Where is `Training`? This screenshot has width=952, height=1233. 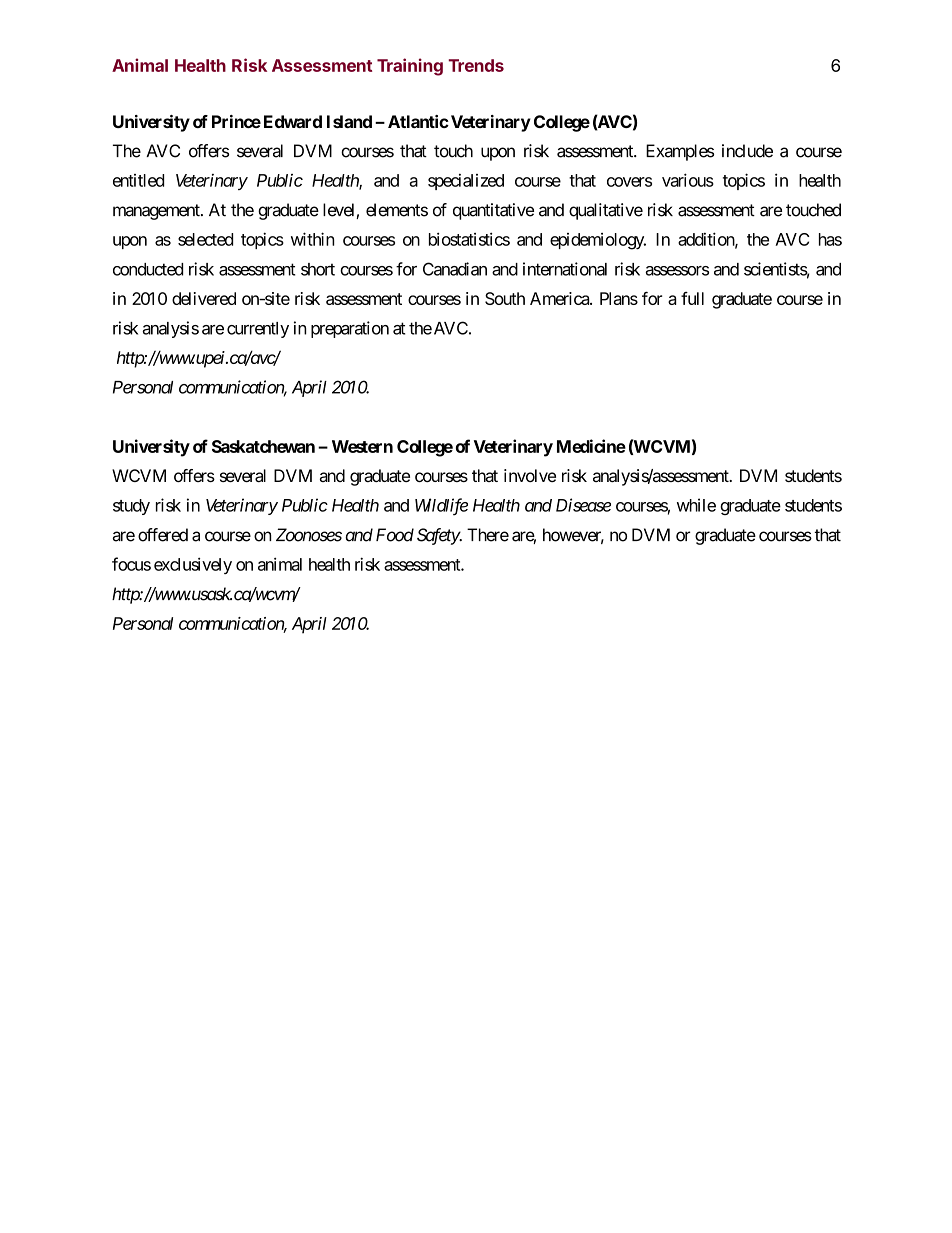
Training is located at coordinates (410, 67).
